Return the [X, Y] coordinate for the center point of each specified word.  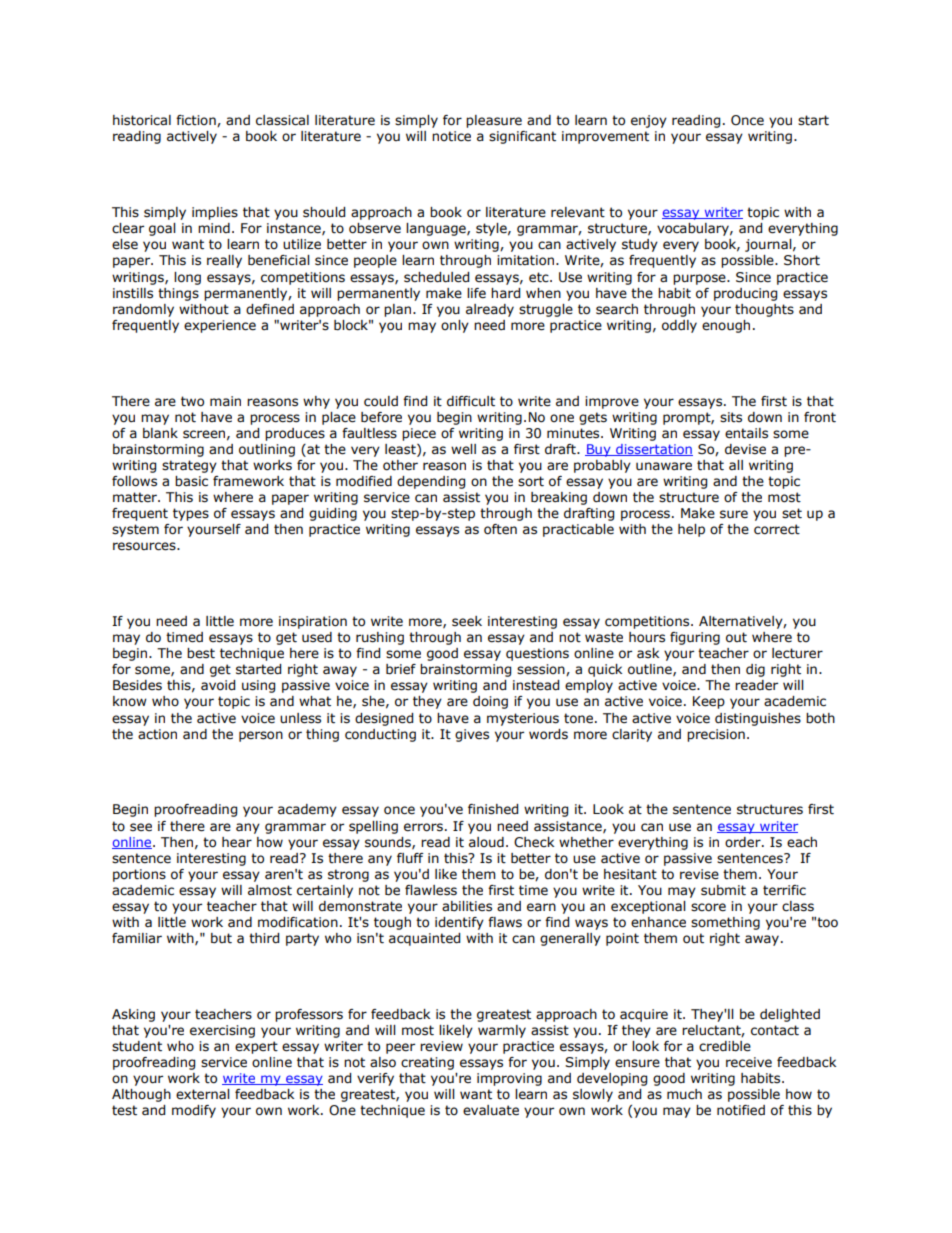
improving [509, 1079]
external [203, 1094]
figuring [695, 638]
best [201, 653]
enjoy [649, 121]
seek [467, 621]
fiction [197, 121]
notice [451, 136]
